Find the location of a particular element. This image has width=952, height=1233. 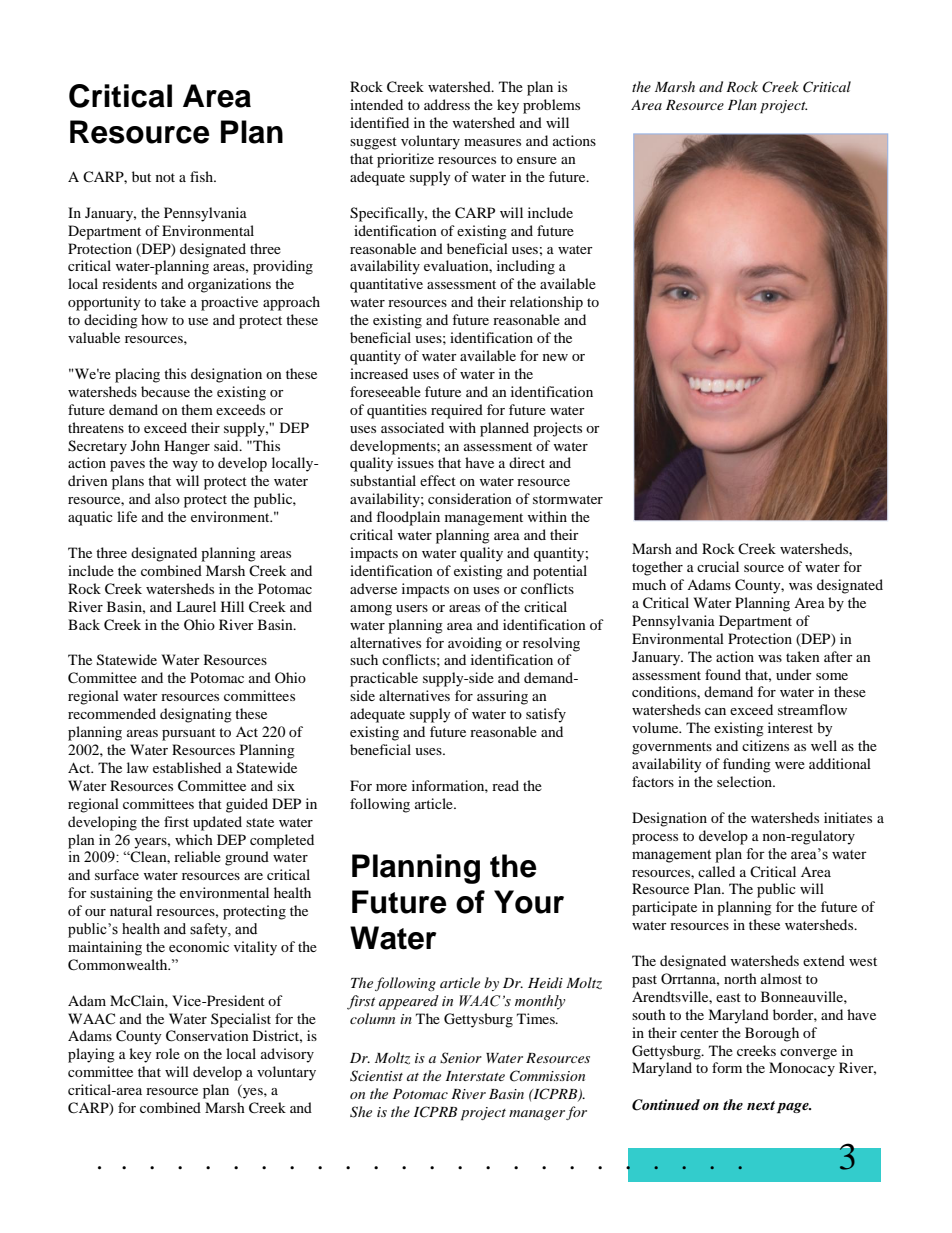

measures is located at coordinates (492, 142).
